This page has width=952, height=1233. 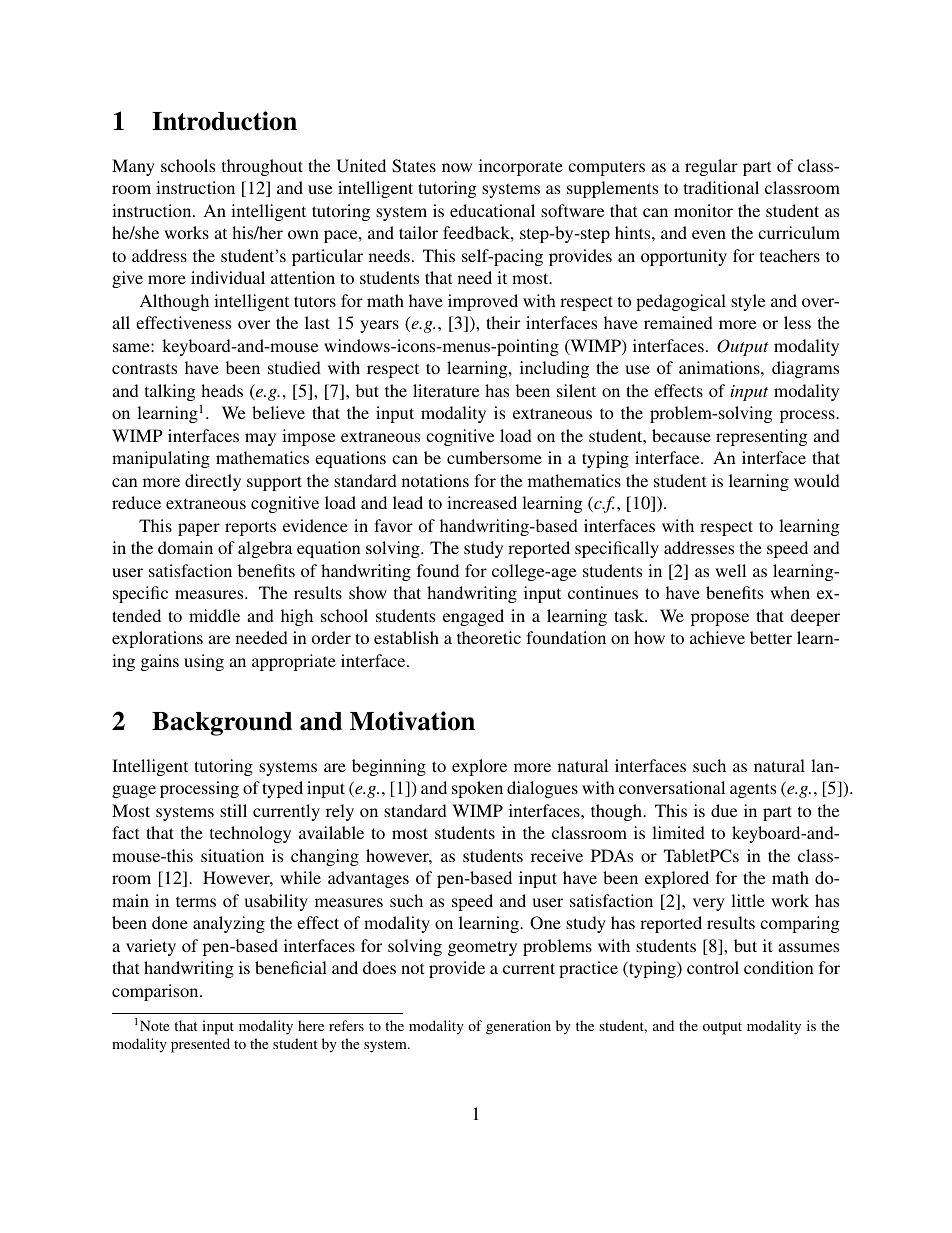 I want to click on using, so click(x=204, y=662).
